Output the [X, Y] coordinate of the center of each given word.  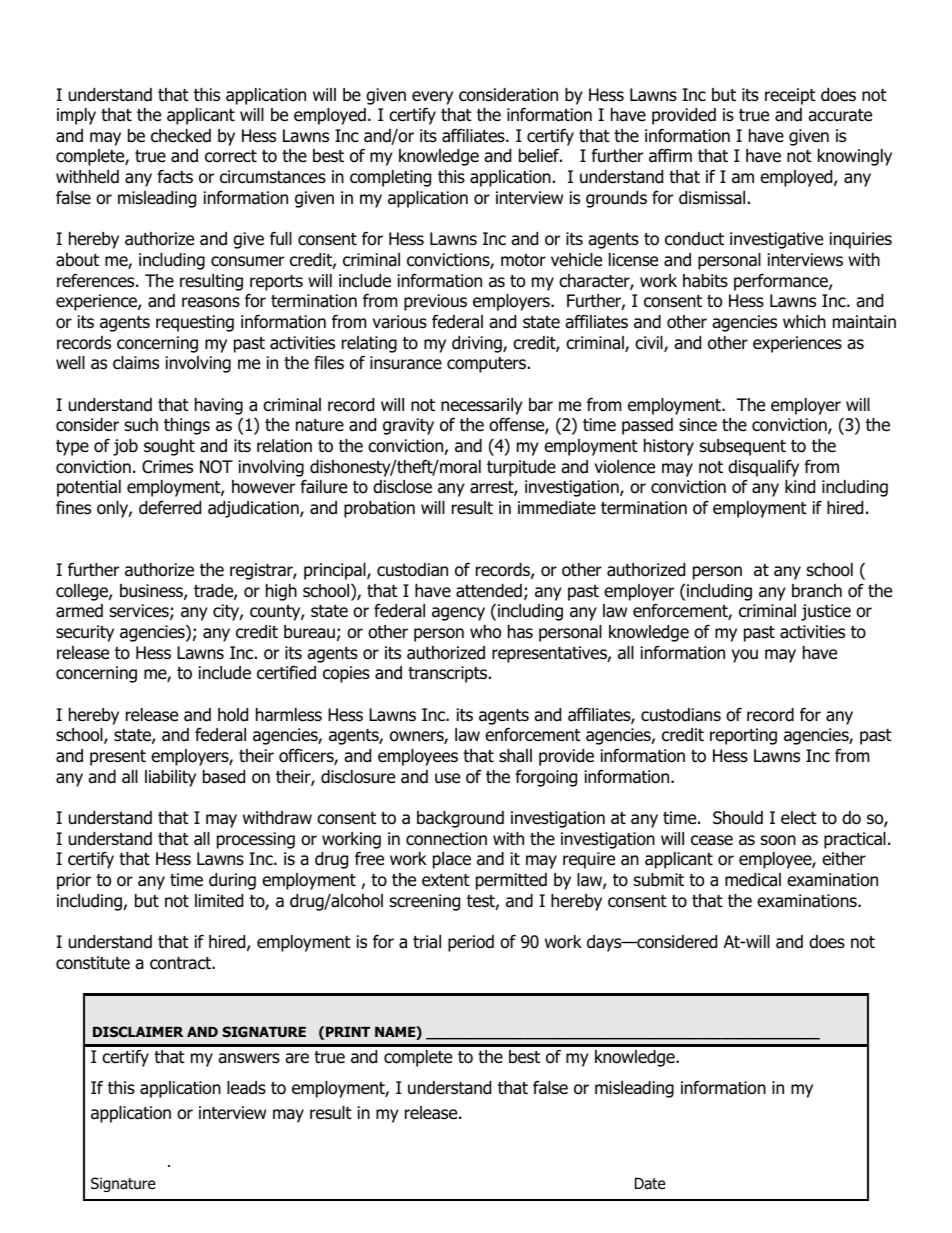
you [745, 656]
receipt [790, 96]
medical [753, 880]
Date [650, 1183]
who [485, 632]
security [85, 633]
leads [246, 1088]
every [432, 98]
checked [181, 136]
